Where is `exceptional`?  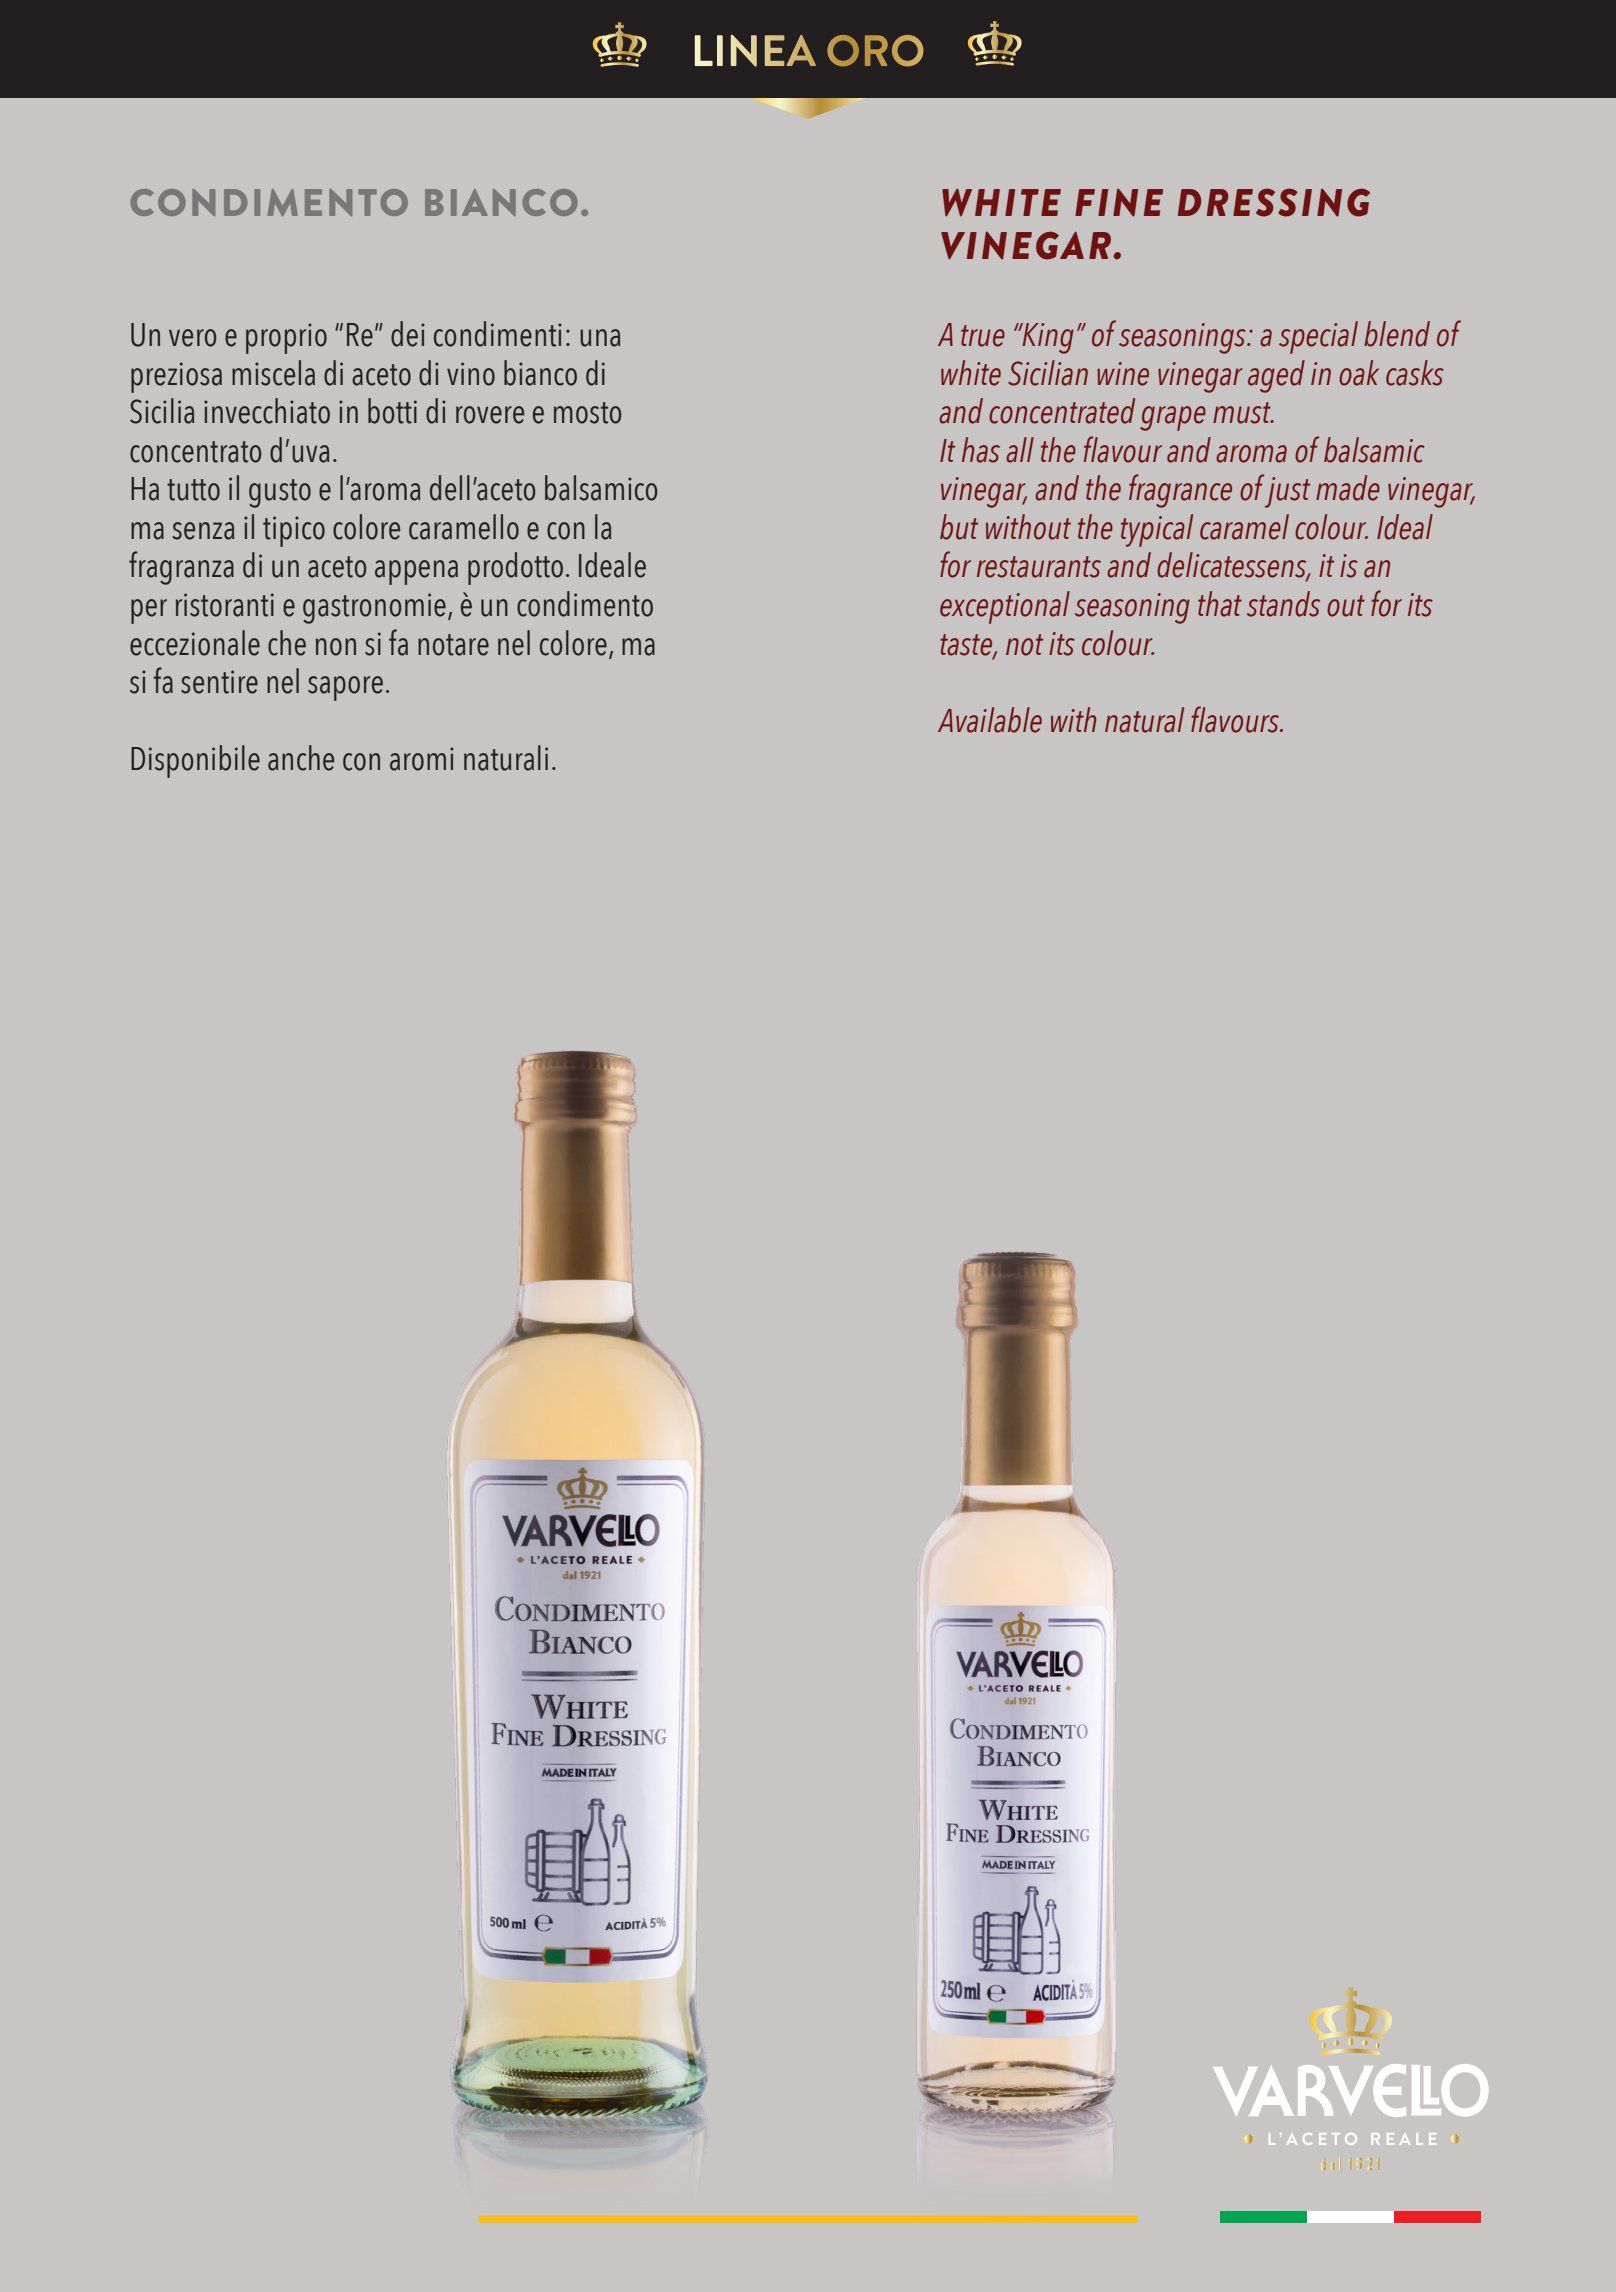
exceptional is located at coordinates (1005, 607).
